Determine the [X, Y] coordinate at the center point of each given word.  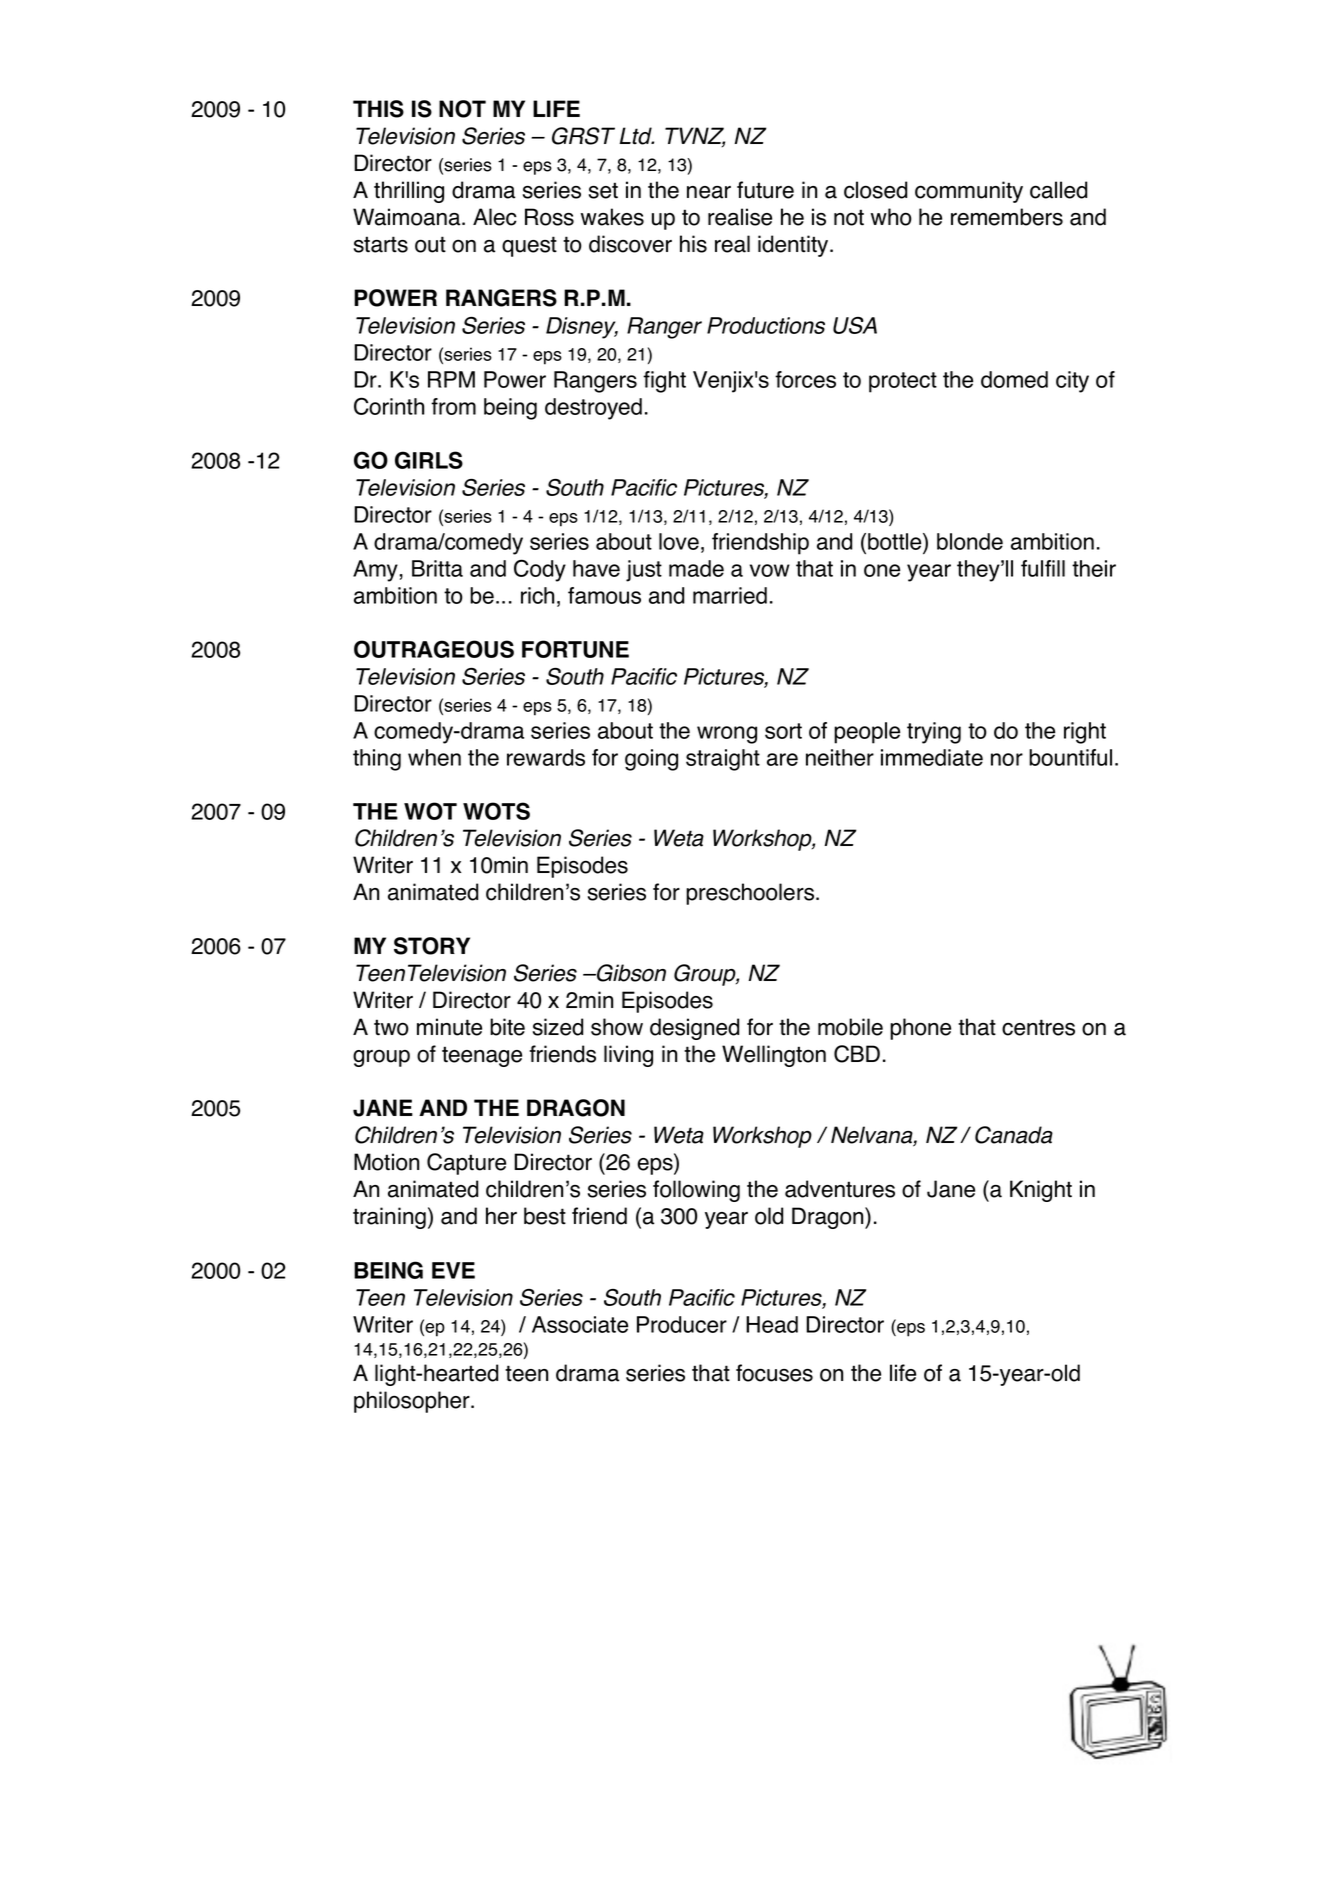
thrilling [409, 192]
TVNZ [695, 137]
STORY [432, 946]
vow [770, 570]
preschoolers [751, 894]
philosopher [413, 1402]
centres [1038, 1027]
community [969, 192]
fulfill [1043, 568]
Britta [437, 568]
